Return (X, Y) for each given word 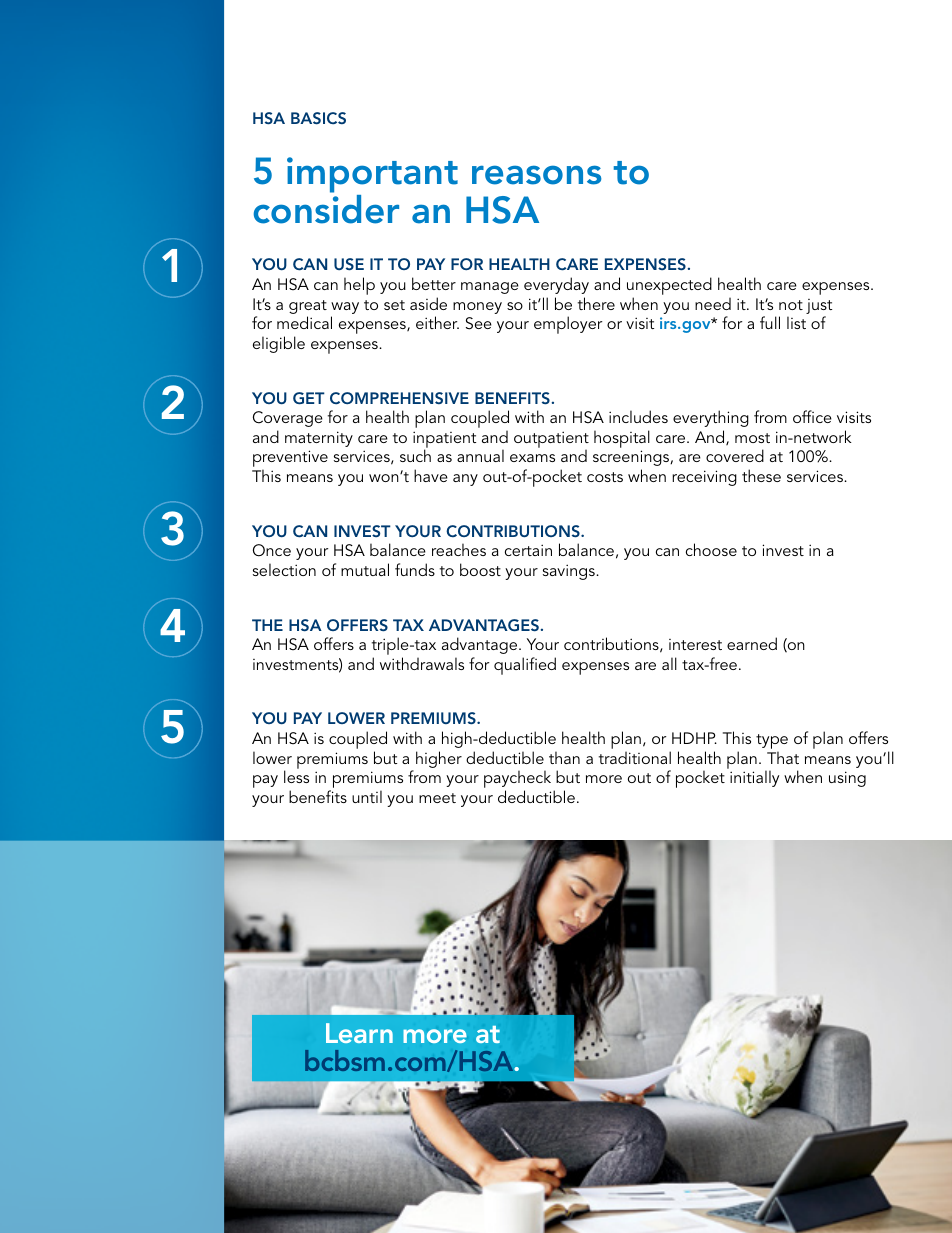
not (791, 305)
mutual (365, 569)
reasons (537, 175)
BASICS (318, 118)
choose (711, 549)
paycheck (517, 780)
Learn (359, 1033)
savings (570, 572)
